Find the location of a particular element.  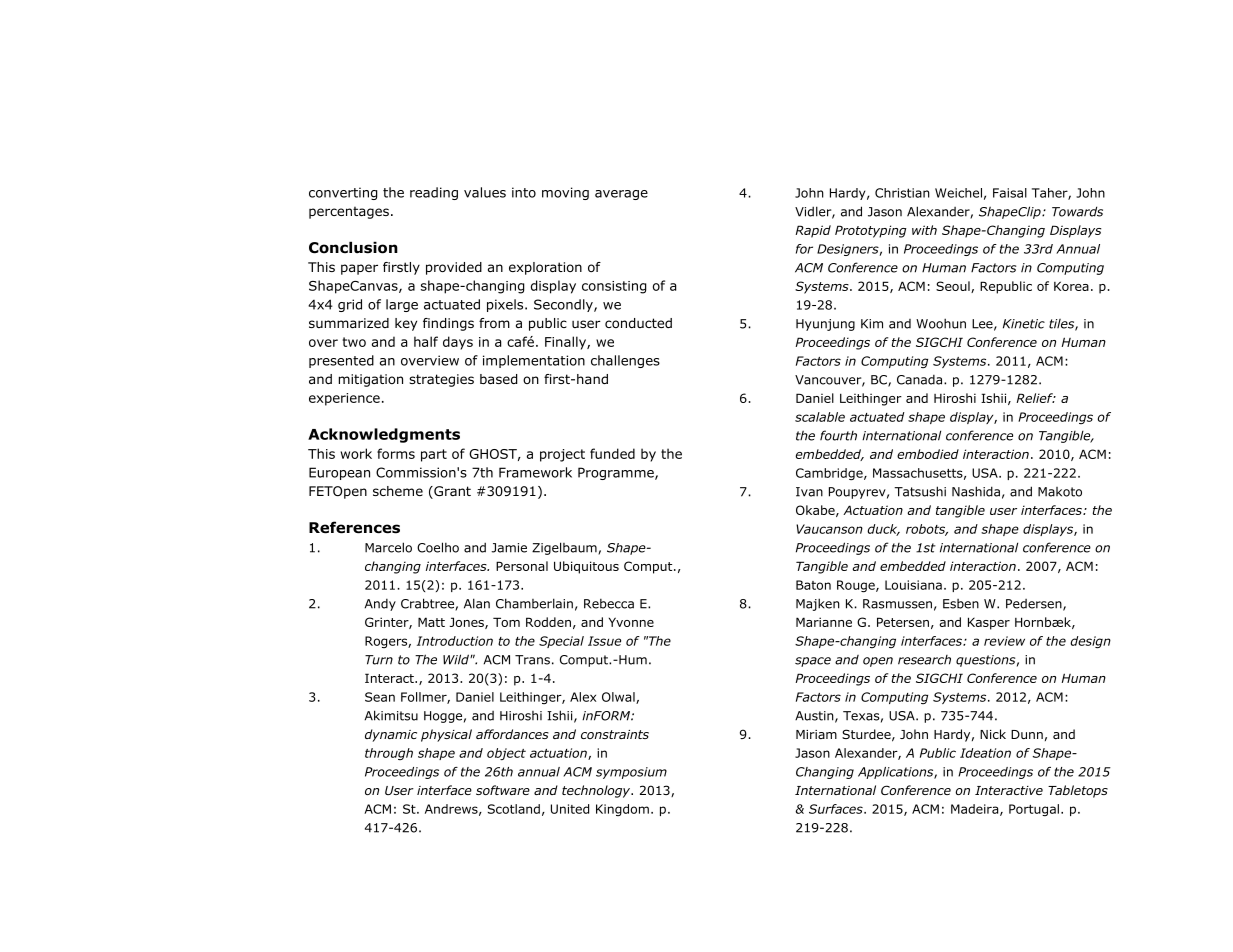

Faisal is located at coordinates (1010, 193).
